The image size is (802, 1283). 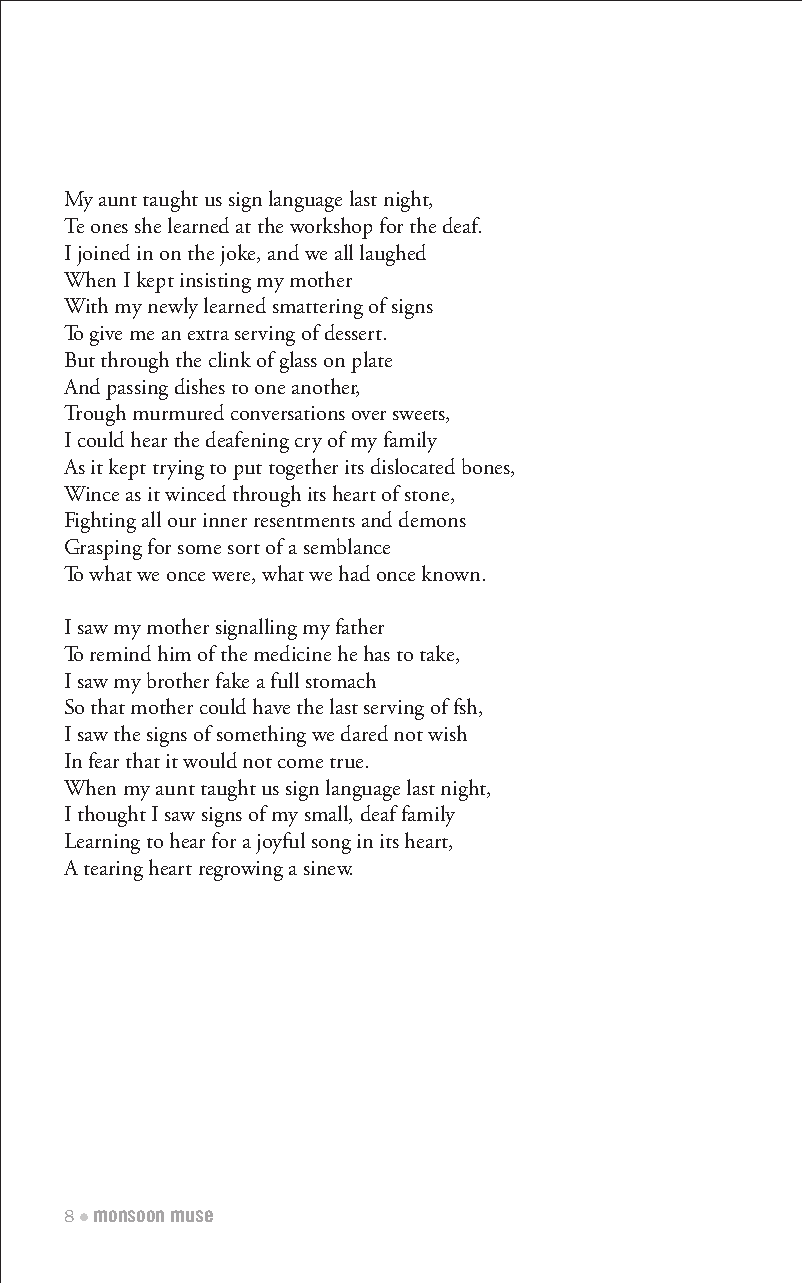 I want to click on muse, so click(x=192, y=1216).
